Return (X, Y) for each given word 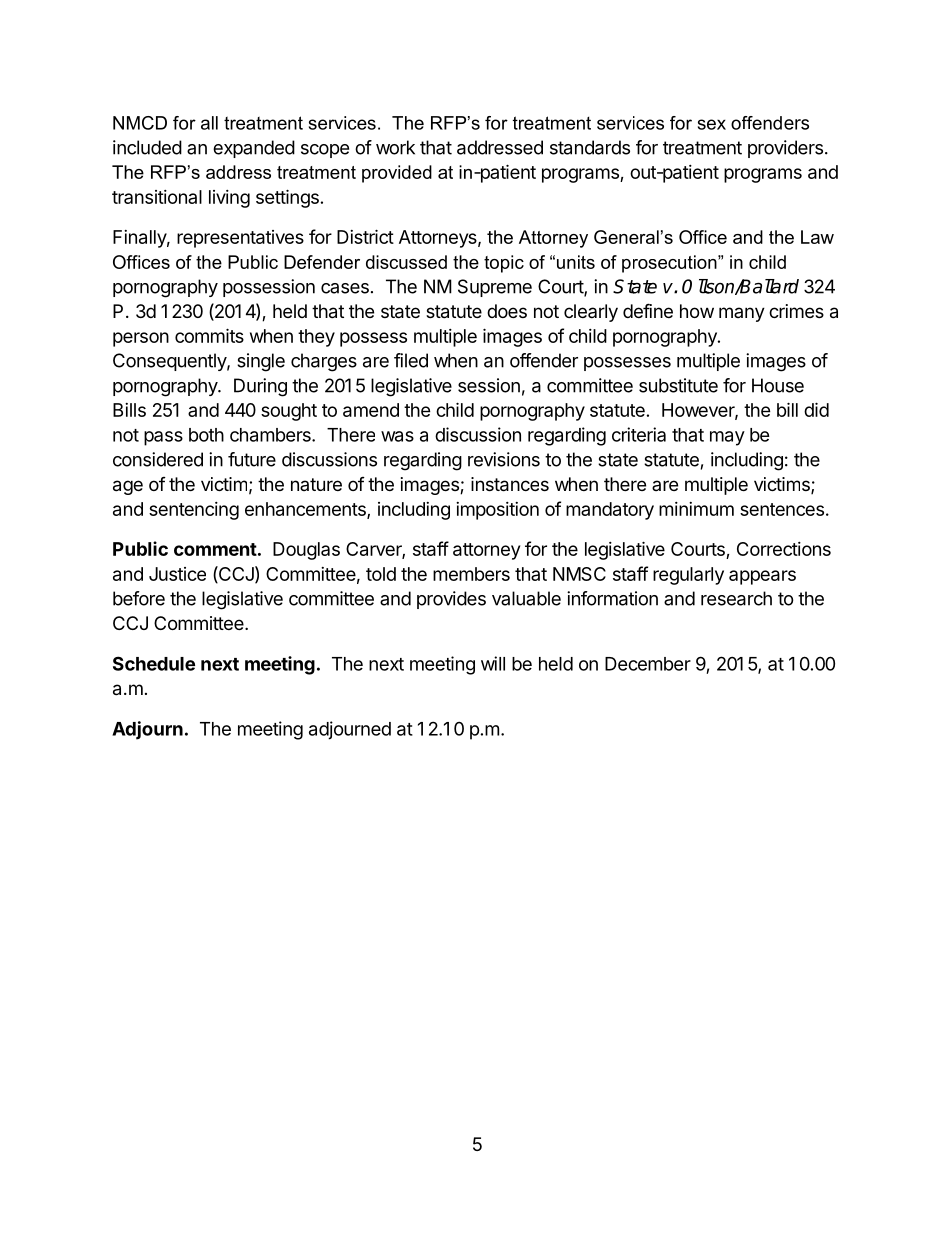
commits (209, 335)
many (742, 314)
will (493, 663)
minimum (696, 509)
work (395, 147)
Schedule (154, 663)
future (252, 459)
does (507, 311)
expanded (254, 149)
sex (712, 124)
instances (510, 484)
